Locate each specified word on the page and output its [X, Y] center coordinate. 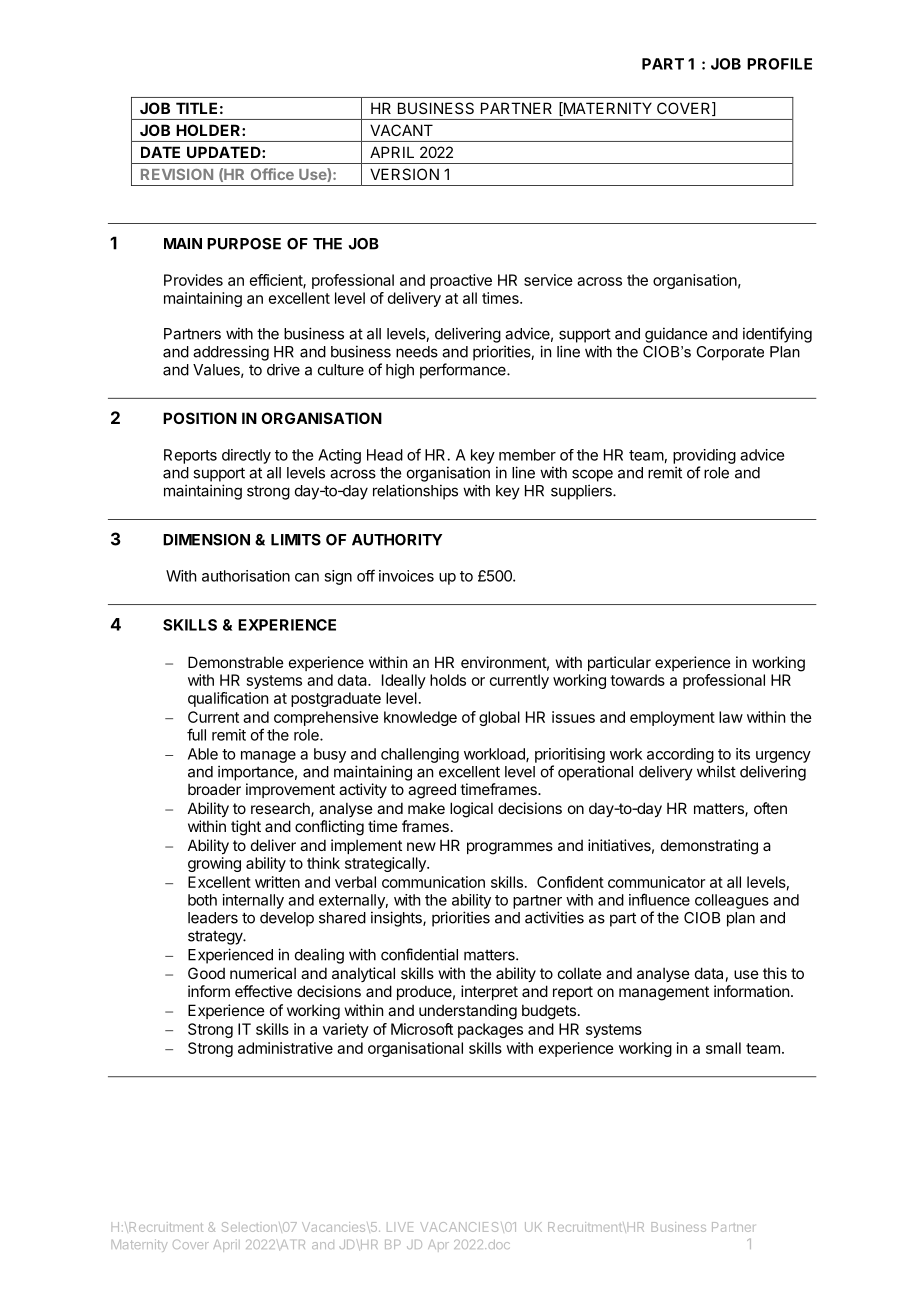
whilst [716, 771]
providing [704, 456]
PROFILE [779, 64]
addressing [231, 353]
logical [471, 810]
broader [214, 789]
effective [263, 991]
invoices [406, 576]
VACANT [401, 130]
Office [272, 174]
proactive [461, 281]
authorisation [246, 576]
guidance [676, 335]
